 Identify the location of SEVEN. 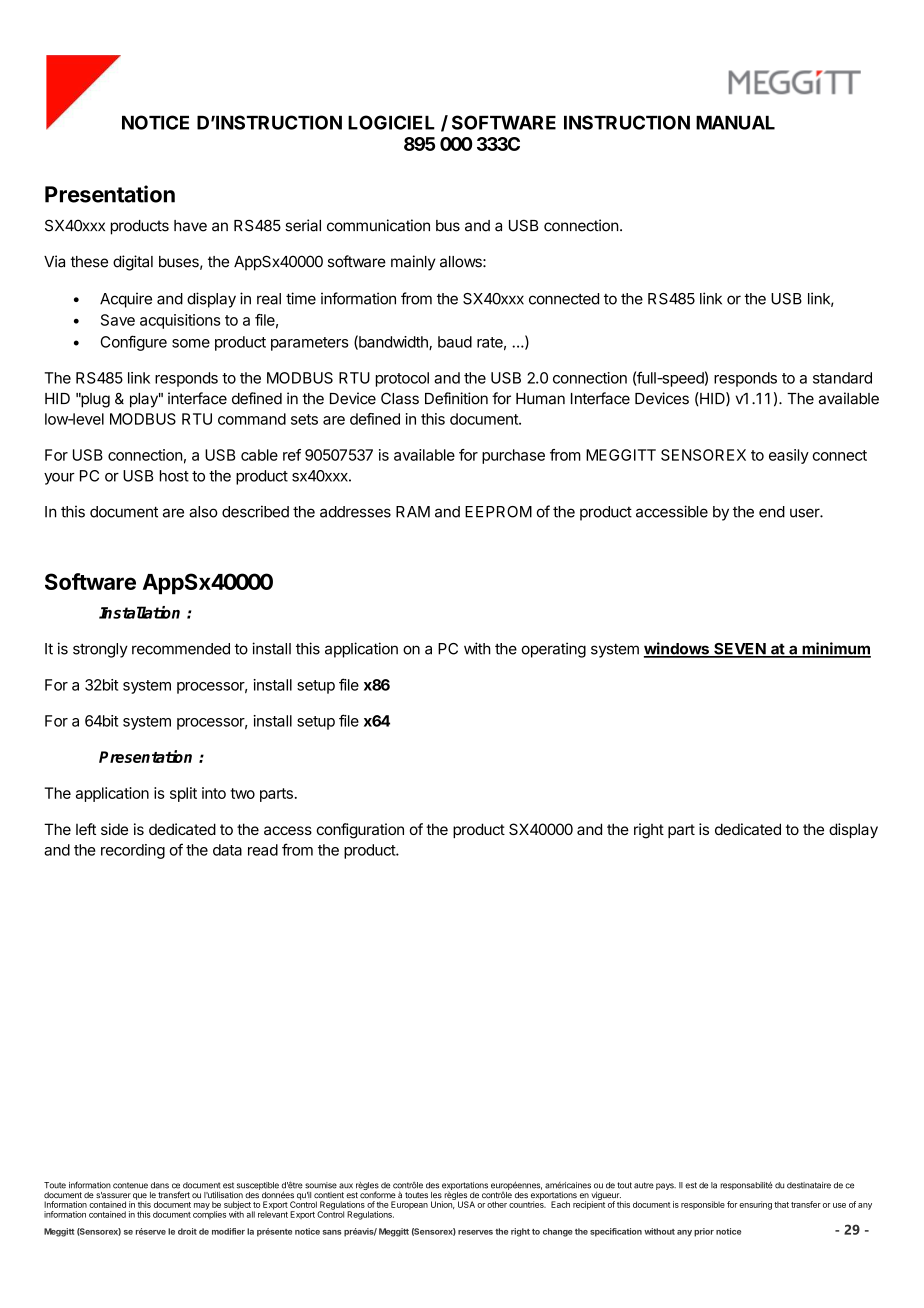
(739, 650).
